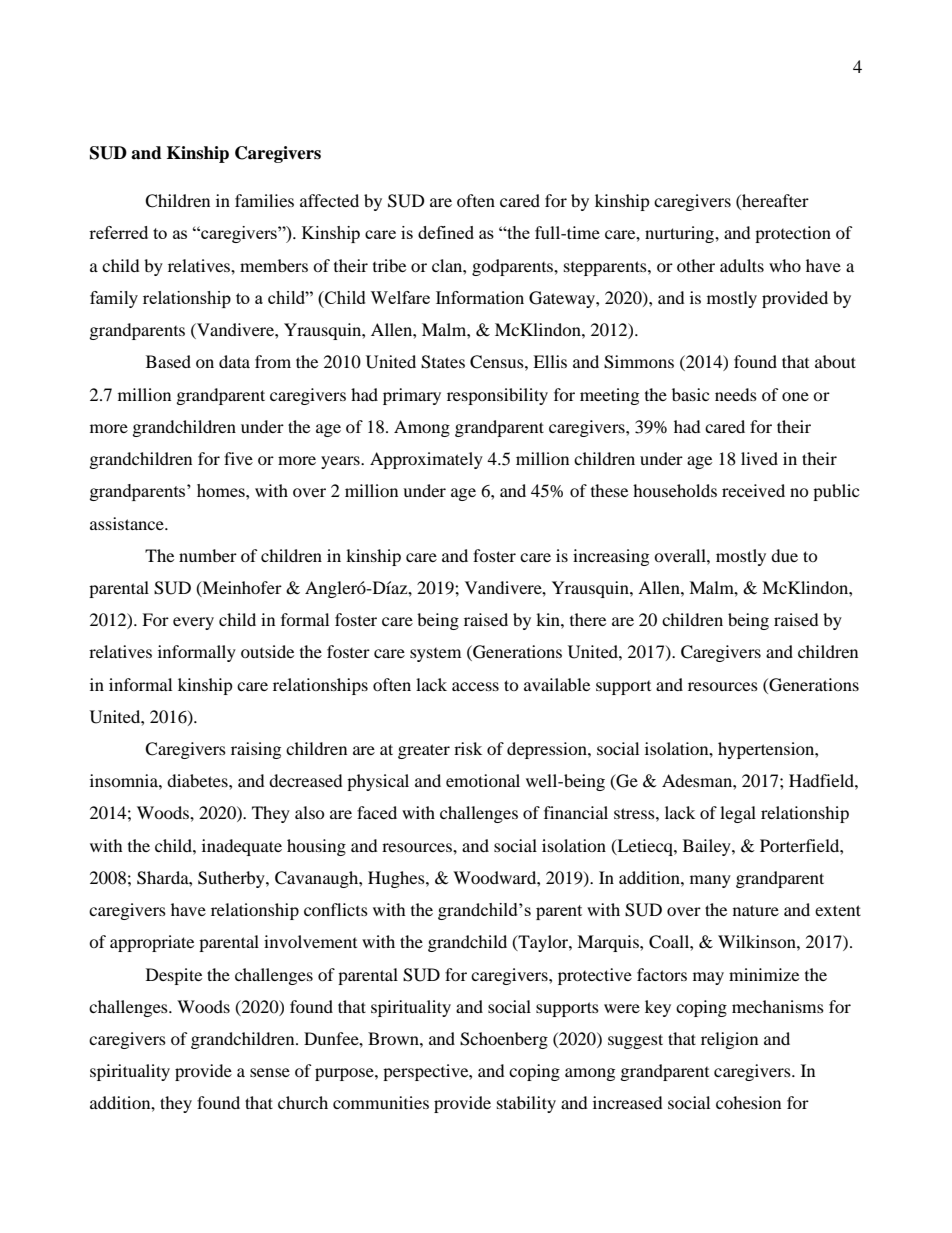 The height and width of the document is (1233, 952). What do you see at coordinates (426, 460) in the document?
I see `Approximately` at bounding box center [426, 460].
